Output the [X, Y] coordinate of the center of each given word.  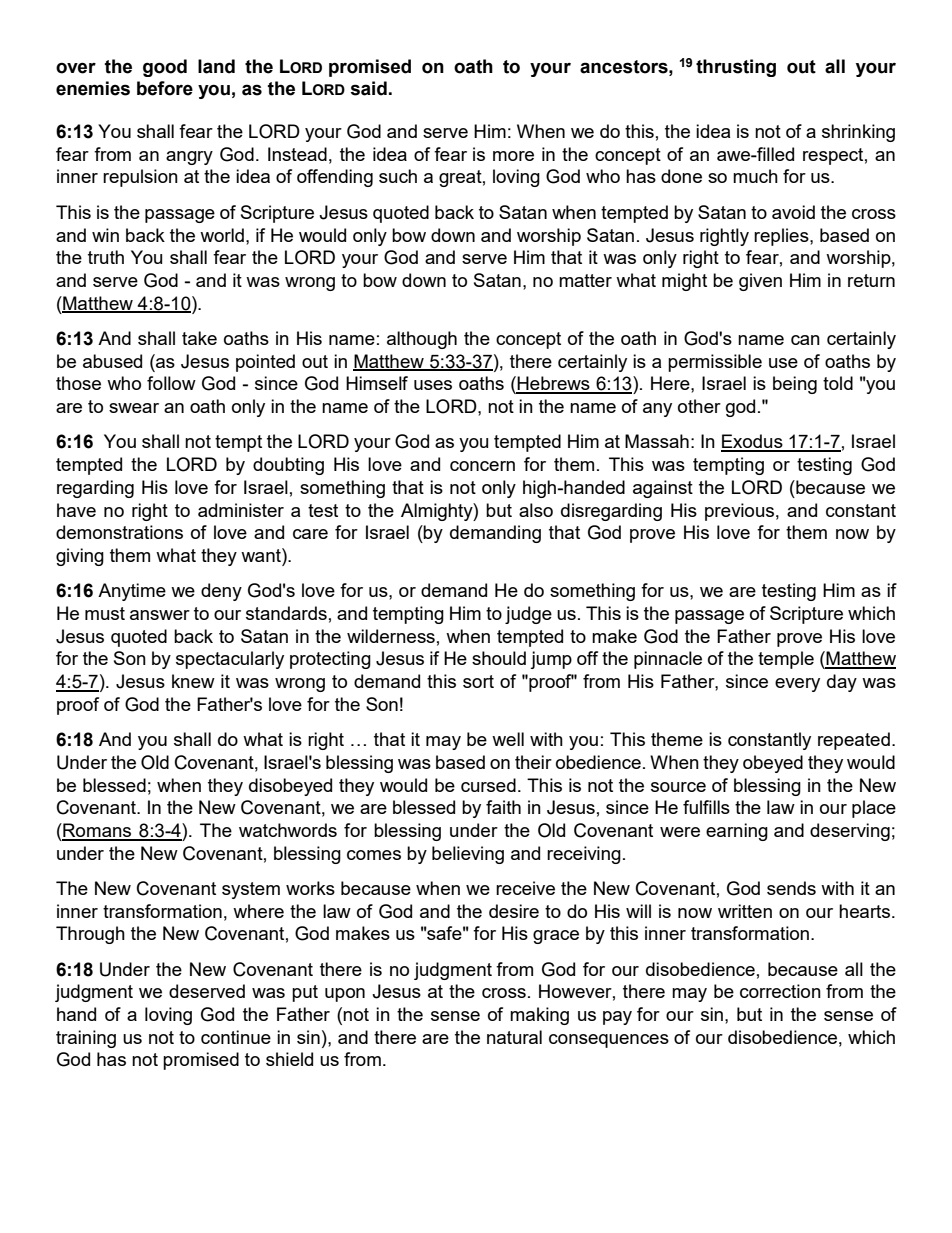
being [795, 385]
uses [433, 385]
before [165, 88]
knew [193, 681]
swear [134, 408]
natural [514, 1037]
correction [780, 991]
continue [236, 1037]
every [797, 685]
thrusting [736, 68]
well [508, 739]
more [513, 156]
